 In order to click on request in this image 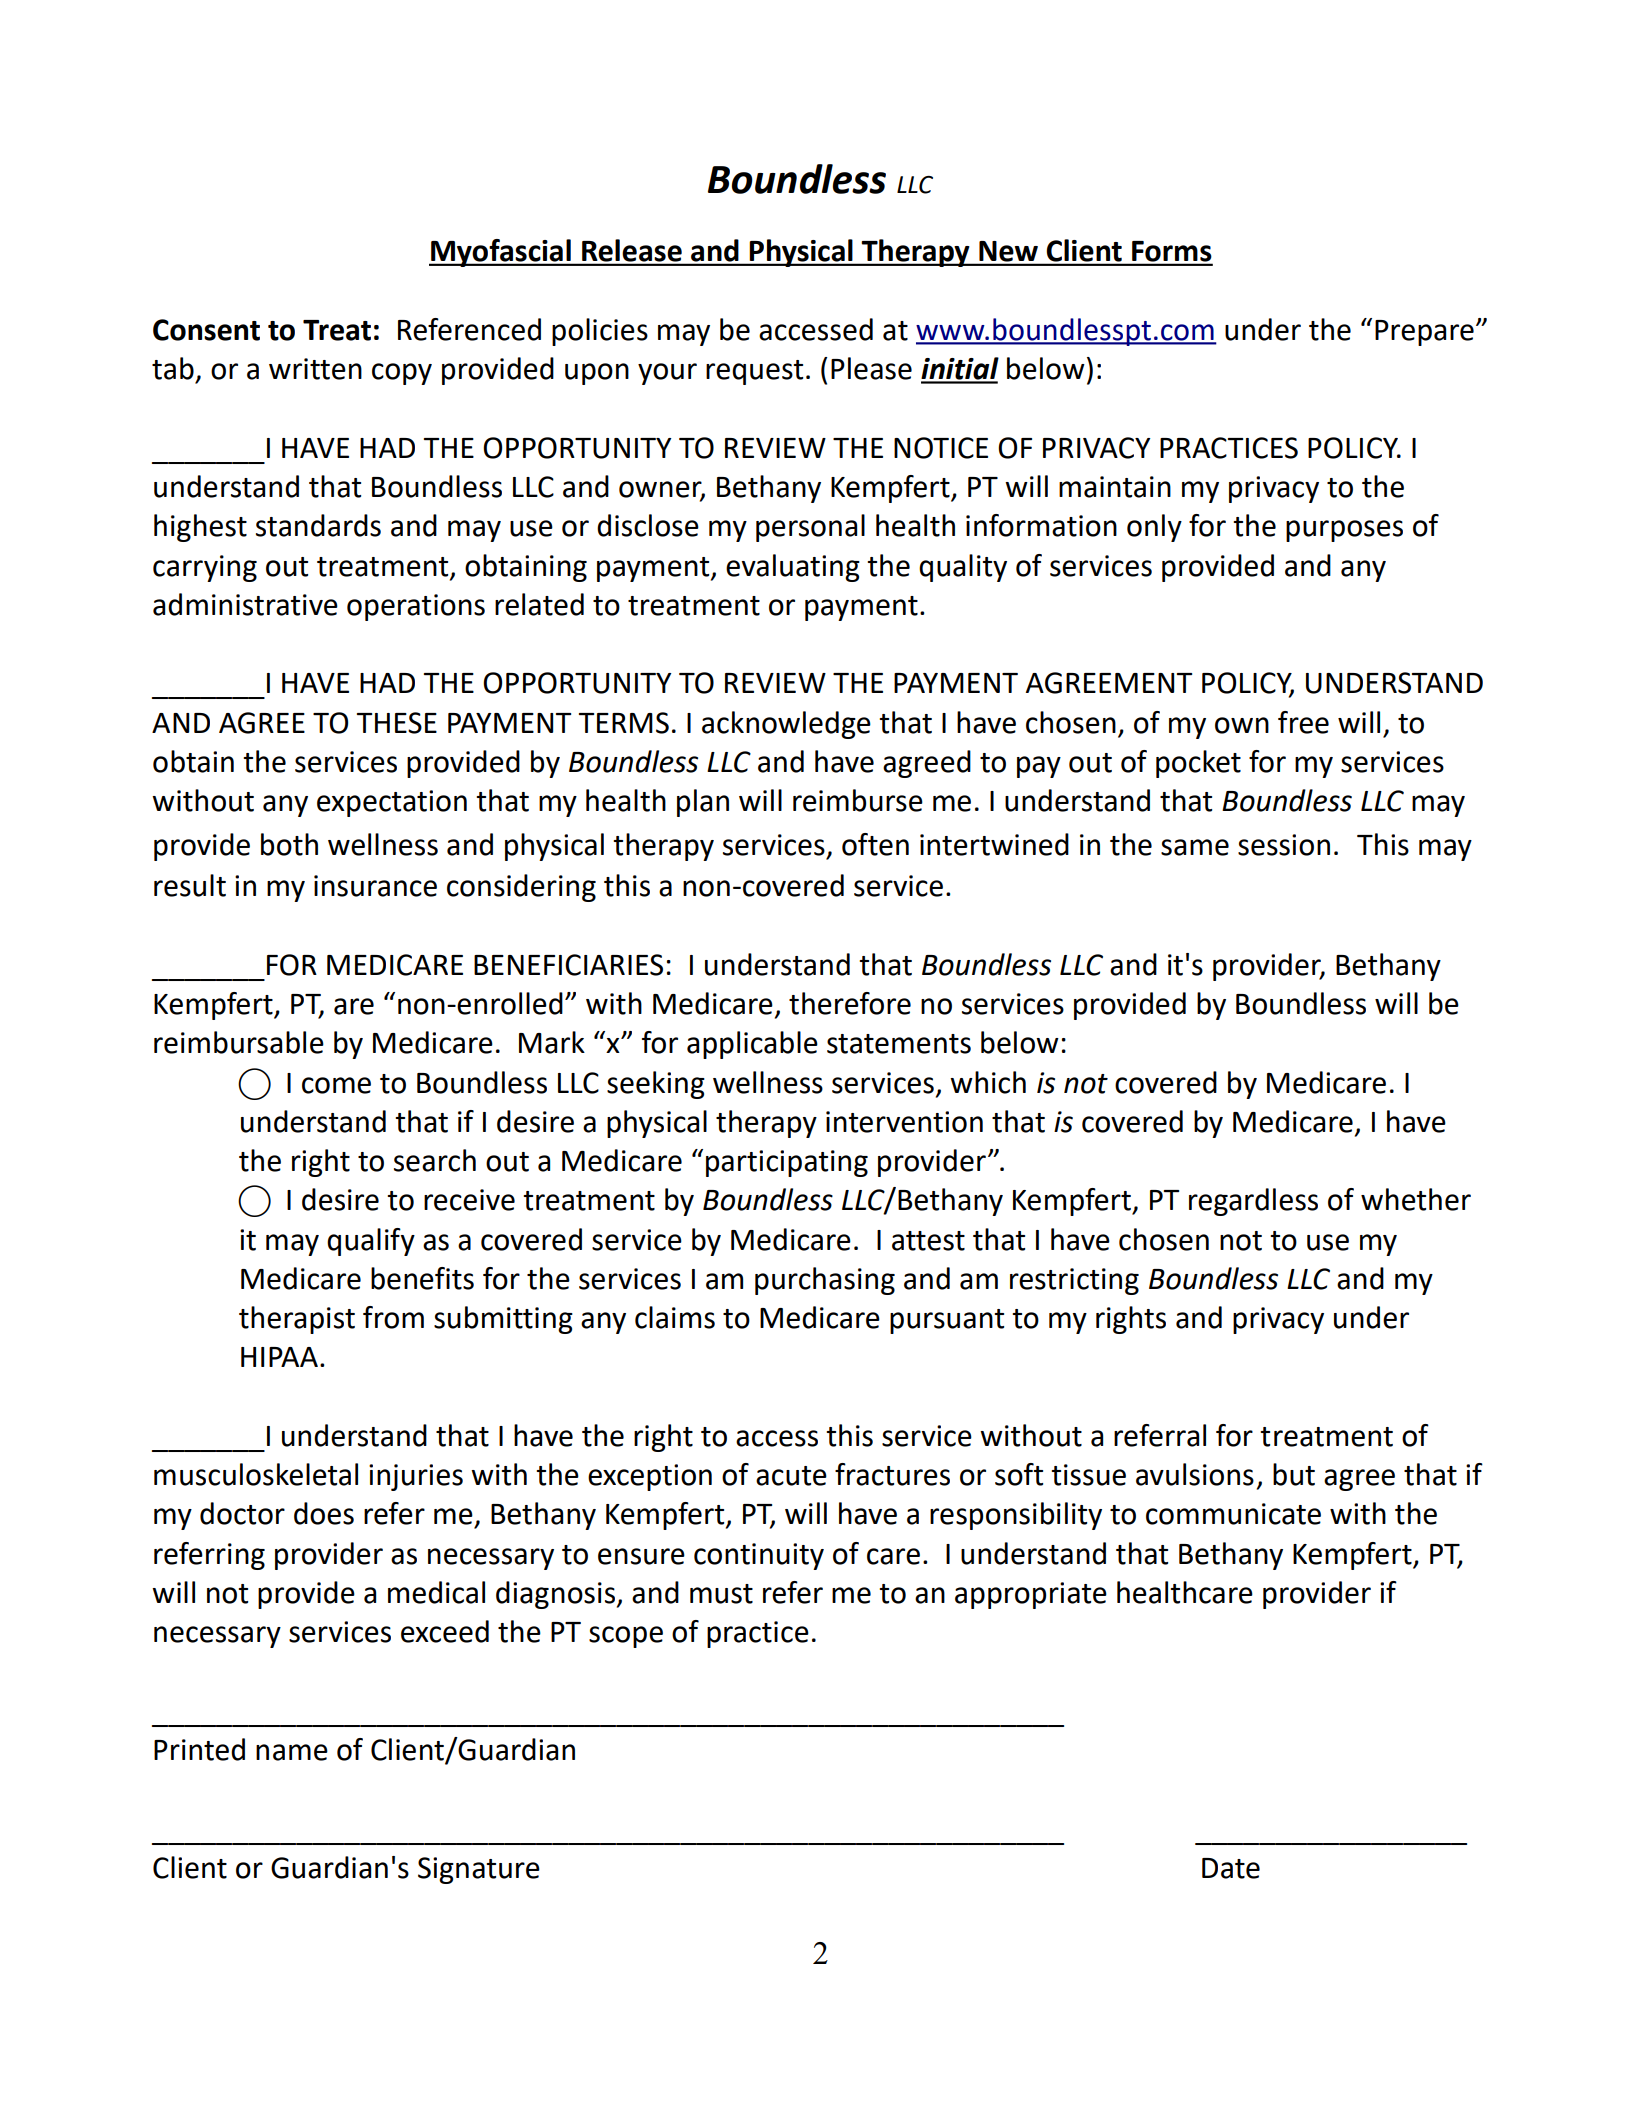, I will do `click(754, 372)`.
